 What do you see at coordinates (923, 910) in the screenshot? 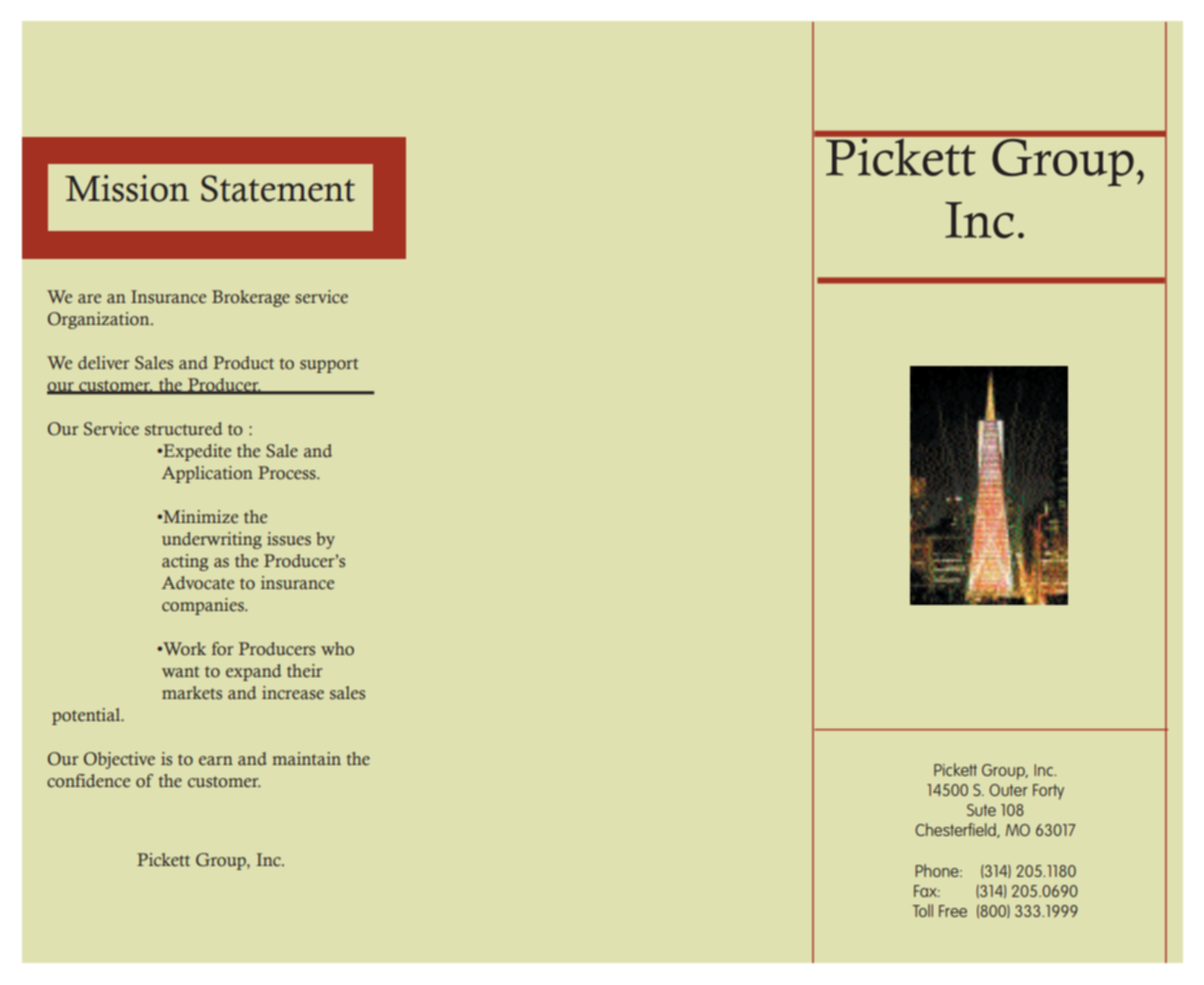
I see `Toll` at bounding box center [923, 910].
